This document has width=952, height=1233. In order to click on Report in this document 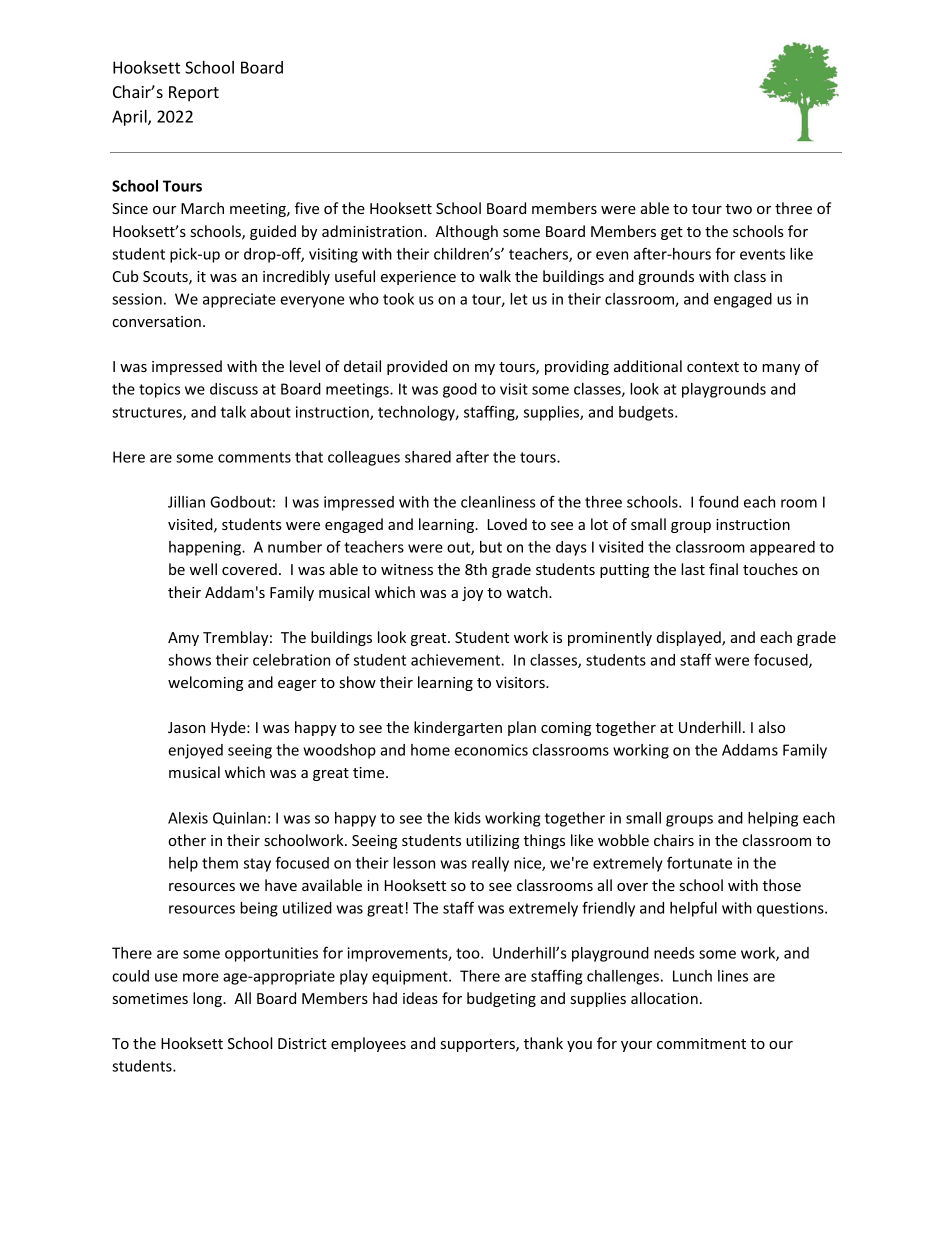, I will do `click(194, 94)`.
